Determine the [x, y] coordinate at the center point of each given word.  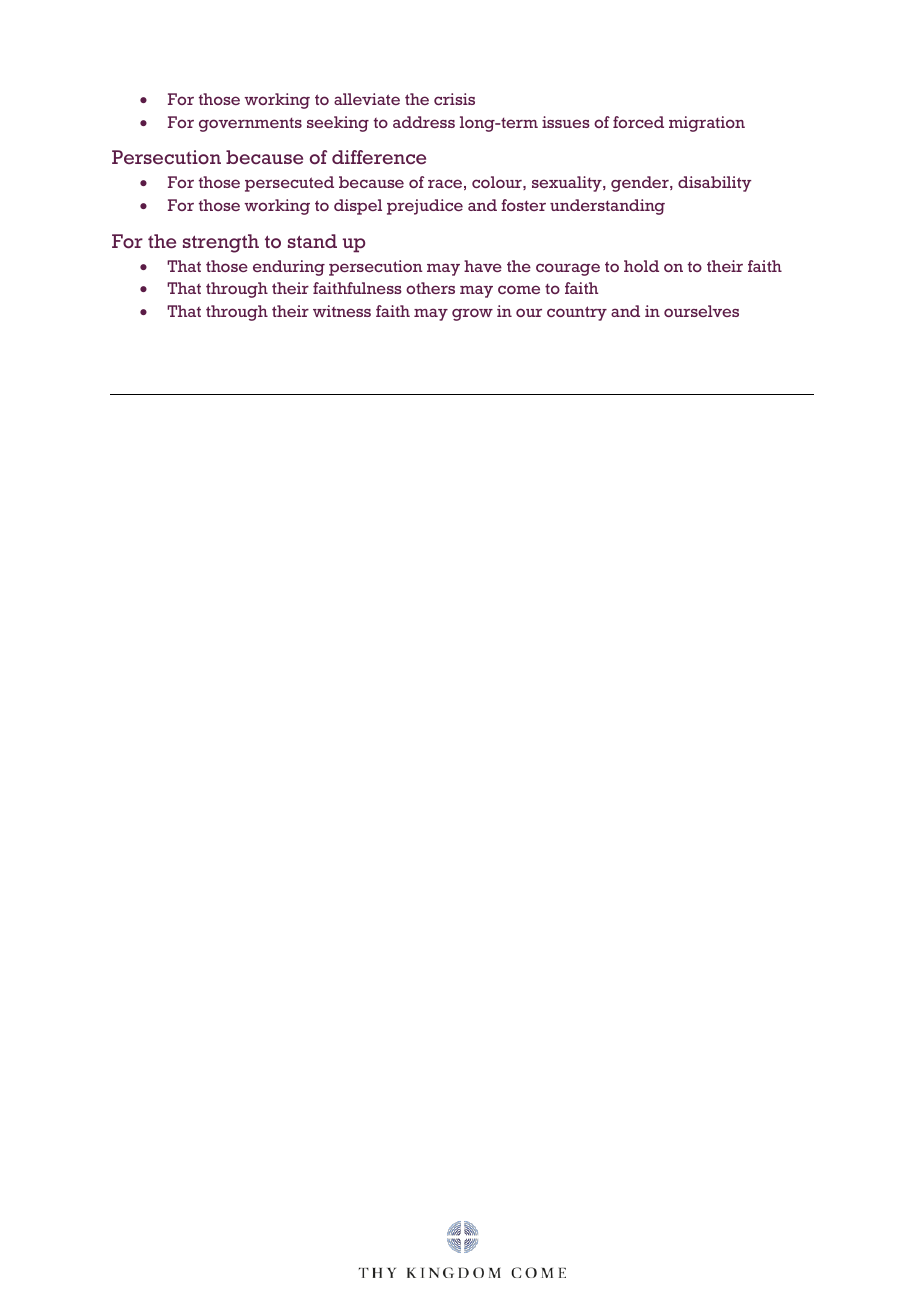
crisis [454, 99]
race [445, 183]
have [483, 266]
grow [472, 314]
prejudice [425, 207]
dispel [358, 207]
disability [714, 184]
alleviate [367, 99]
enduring [289, 268]
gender [641, 184]
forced [638, 122]
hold [641, 266]
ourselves [701, 311]
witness [342, 311]
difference [379, 157]
